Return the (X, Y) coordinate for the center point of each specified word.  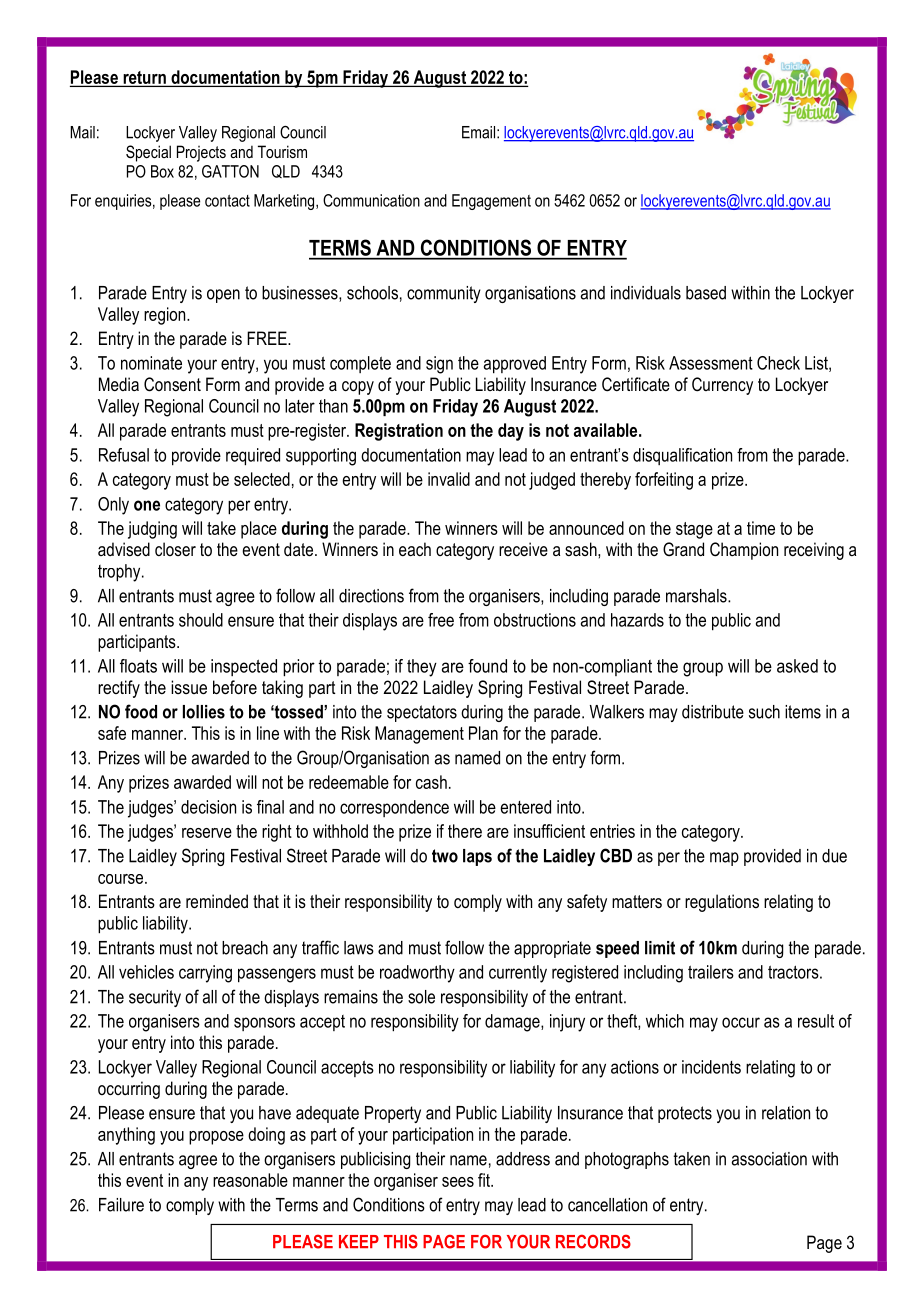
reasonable (250, 1180)
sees (458, 1182)
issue (189, 687)
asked (797, 666)
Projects (201, 153)
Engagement (491, 202)
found (487, 666)
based (706, 293)
